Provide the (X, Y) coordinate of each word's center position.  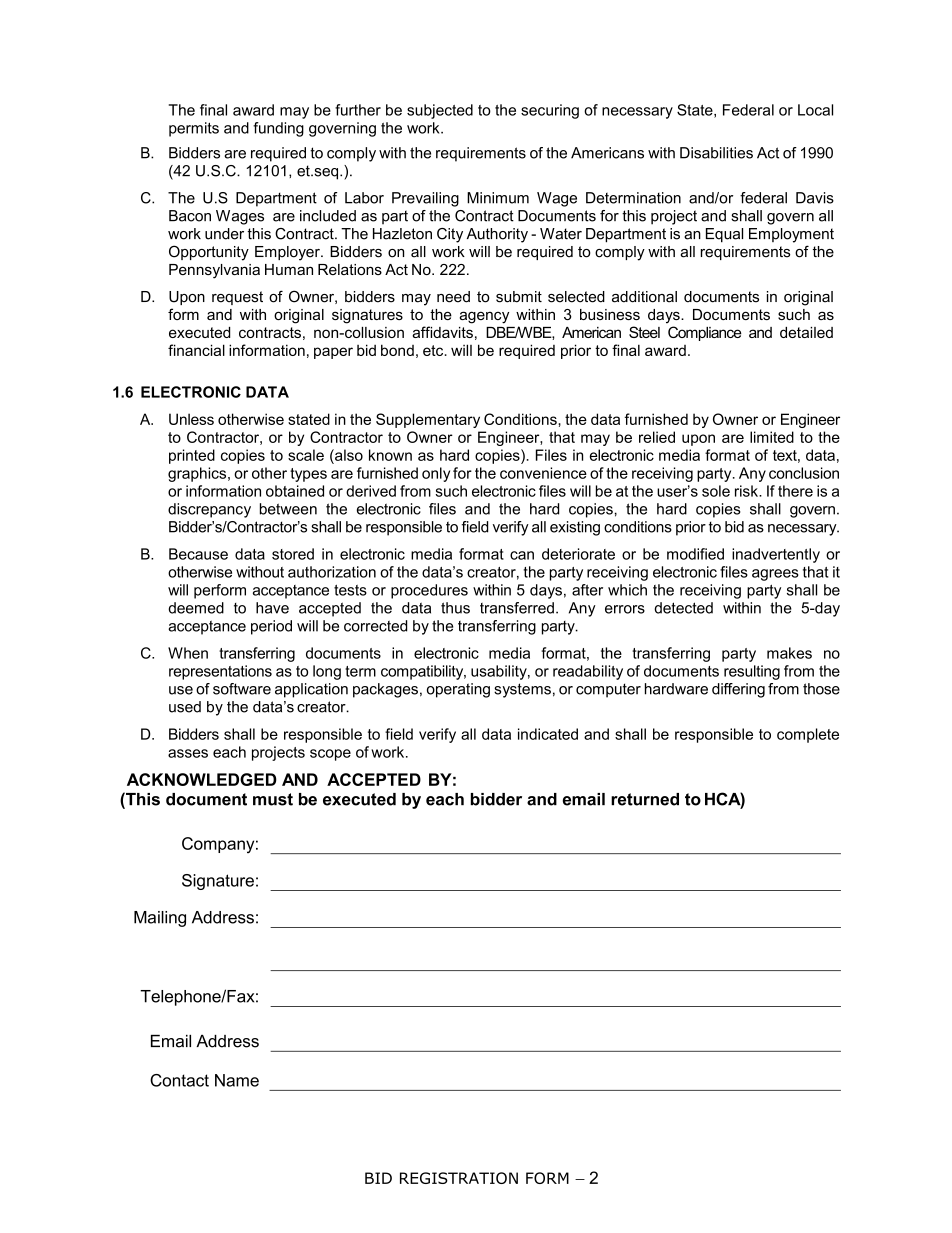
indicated (548, 734)
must (273, 799)
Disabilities (716, 153)
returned (645, 799)
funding (278, 129)
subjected (440, 111)
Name (237, 1080)
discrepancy (209, 510)
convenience (543, 473)
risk (747, 491)
